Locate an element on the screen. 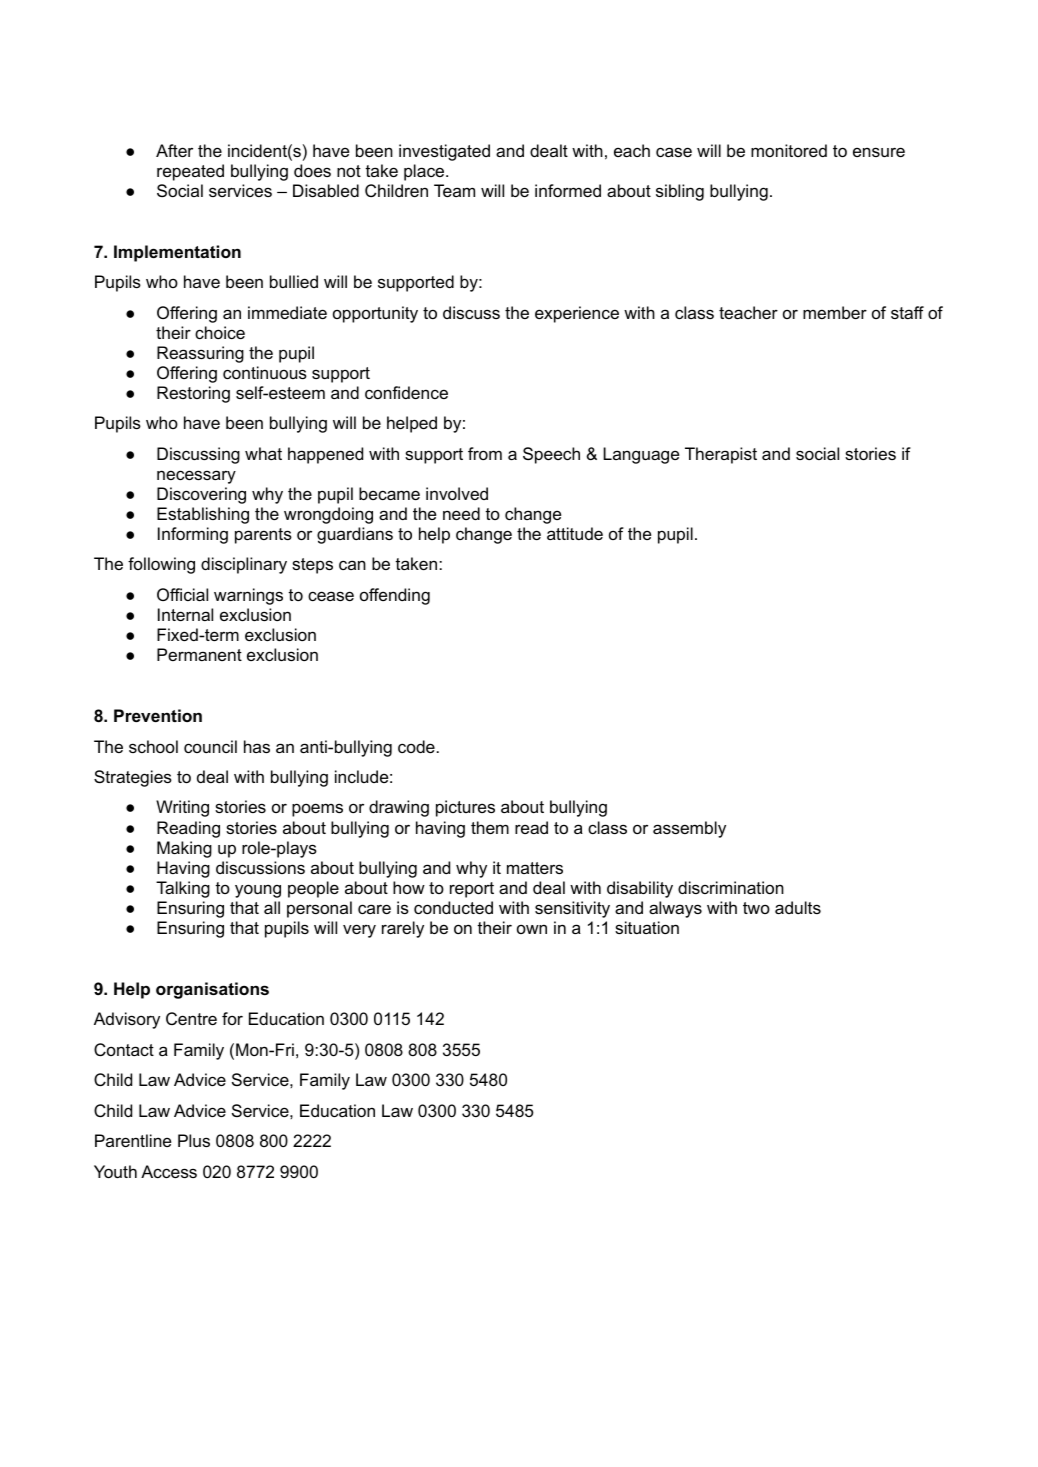 The width and height of the screenshot is (1038, 1467). Permanent is located at coordinates (199, 654).
